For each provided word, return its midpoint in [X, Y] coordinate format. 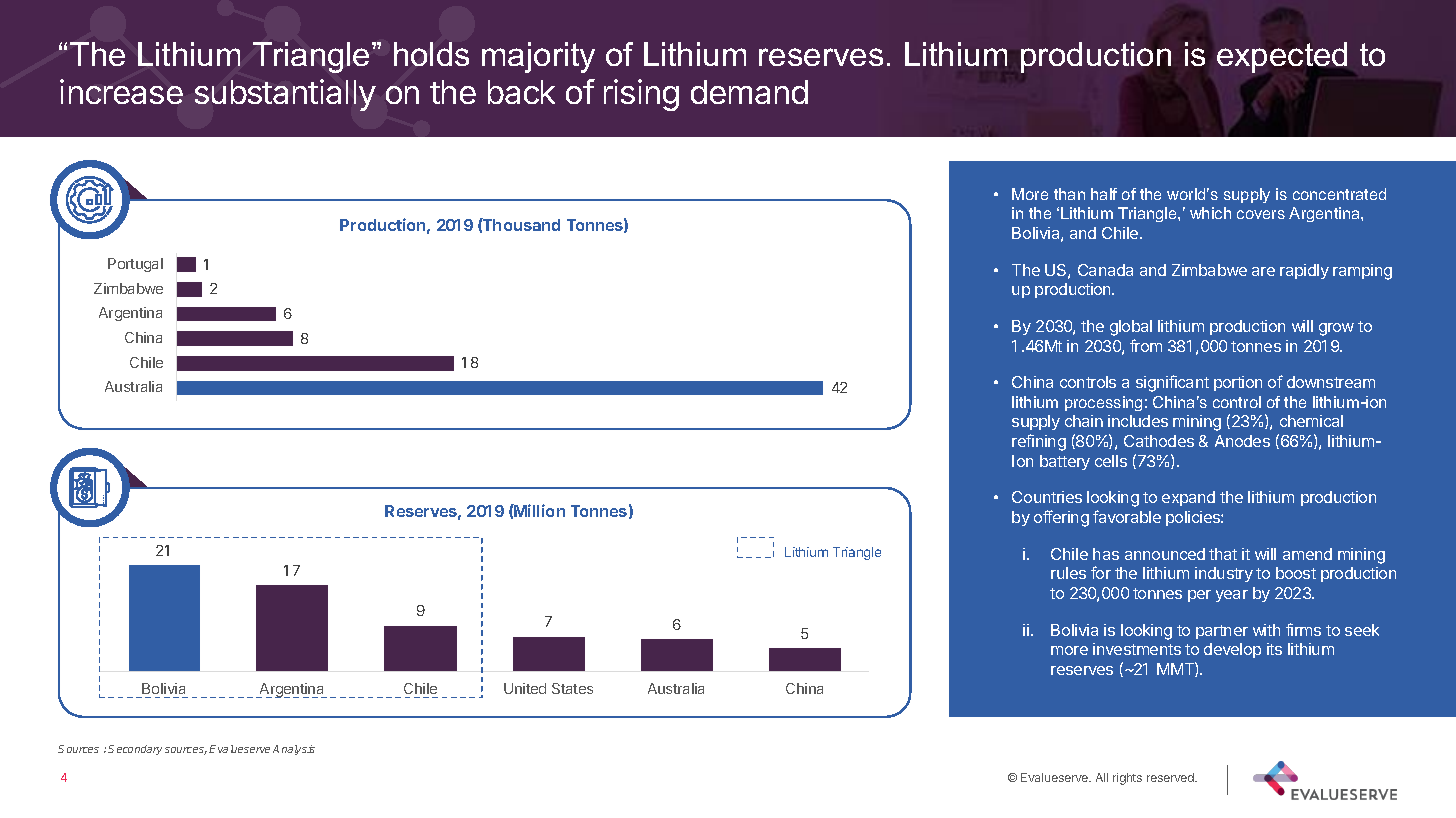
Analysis [294, 750]
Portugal [135, 265]
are [1263, 271]
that [1223, 554]
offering [1061, 518]
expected [1282, 57]
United [525, 688]
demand [749, 92]
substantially [285, 95]
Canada [1105, 270]
